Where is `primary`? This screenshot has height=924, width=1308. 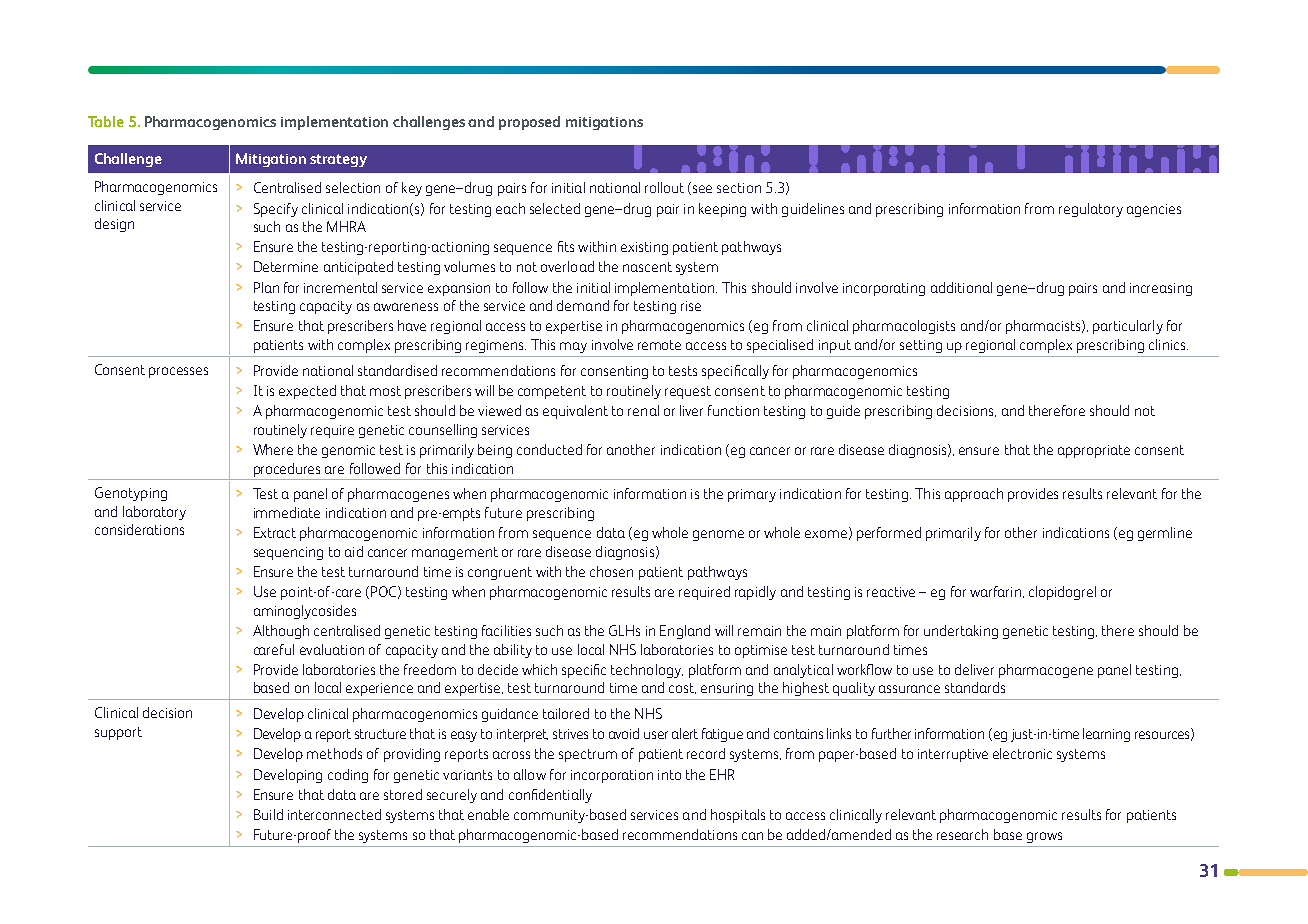 primary is located at coordinates (752, 495).
